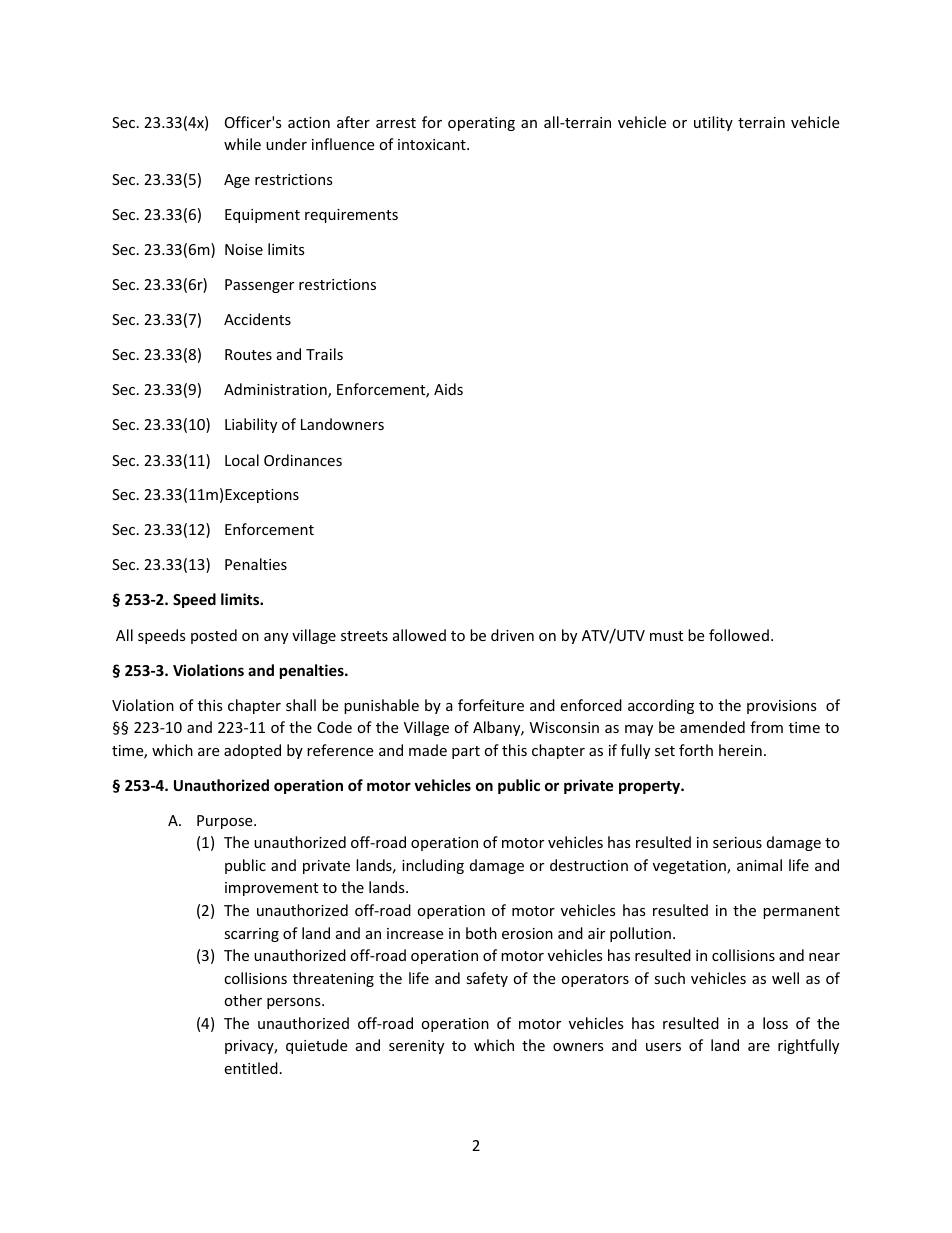 This screenshot has width=952, height=1233. What do you see at coordinates (487, 979) in the screenshot?
I see `safety` at bounding box center [487, 979].
